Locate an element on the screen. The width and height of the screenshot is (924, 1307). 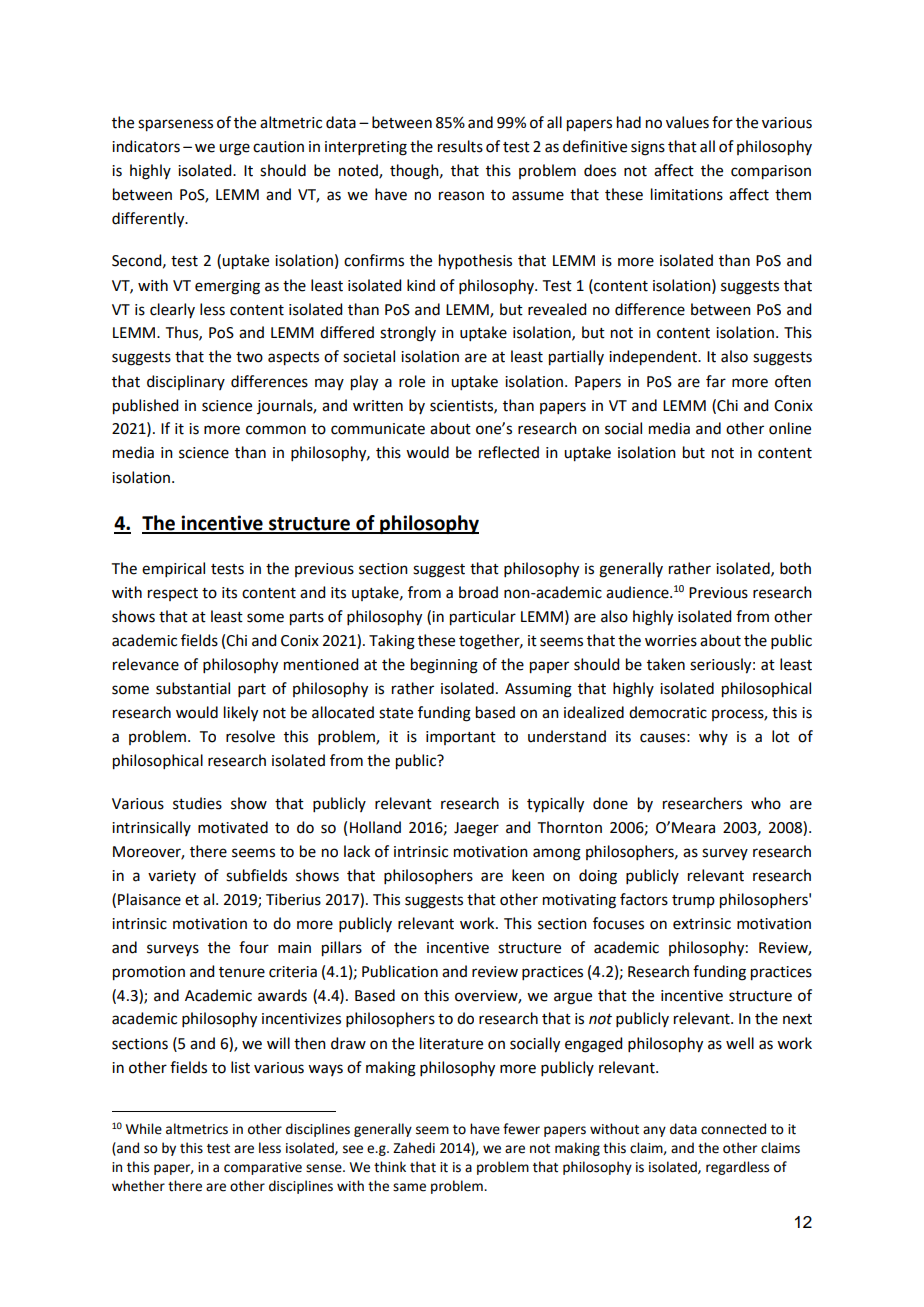
substantial is located at coordinates (193, 688).
